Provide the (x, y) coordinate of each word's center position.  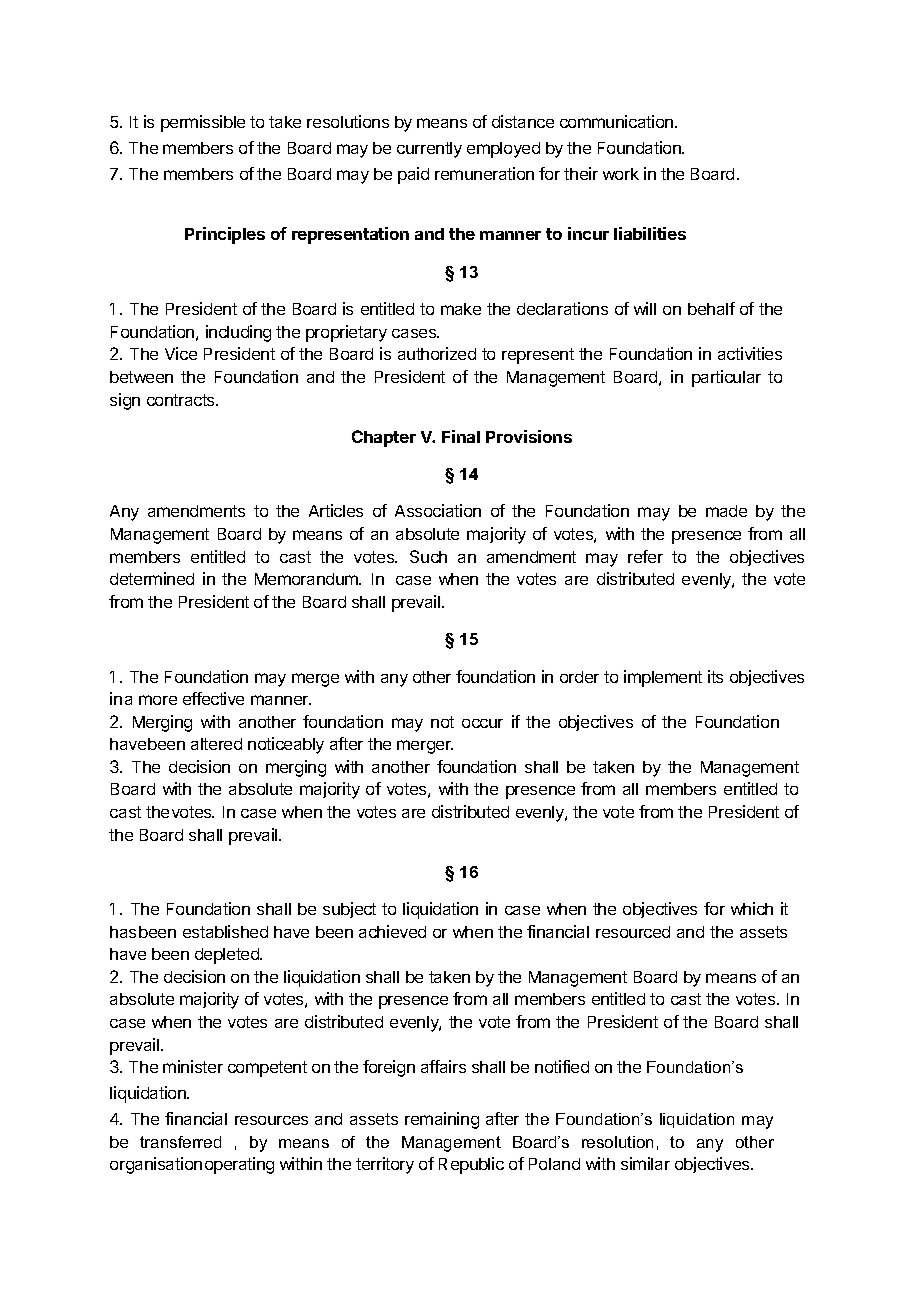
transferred (180, 1142)
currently (429, 150)
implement (663, 678)
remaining (442, 1120)
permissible (203, 123)
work (621, 174)
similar (645, 1163)
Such (428, 556)
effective (213, 698)
